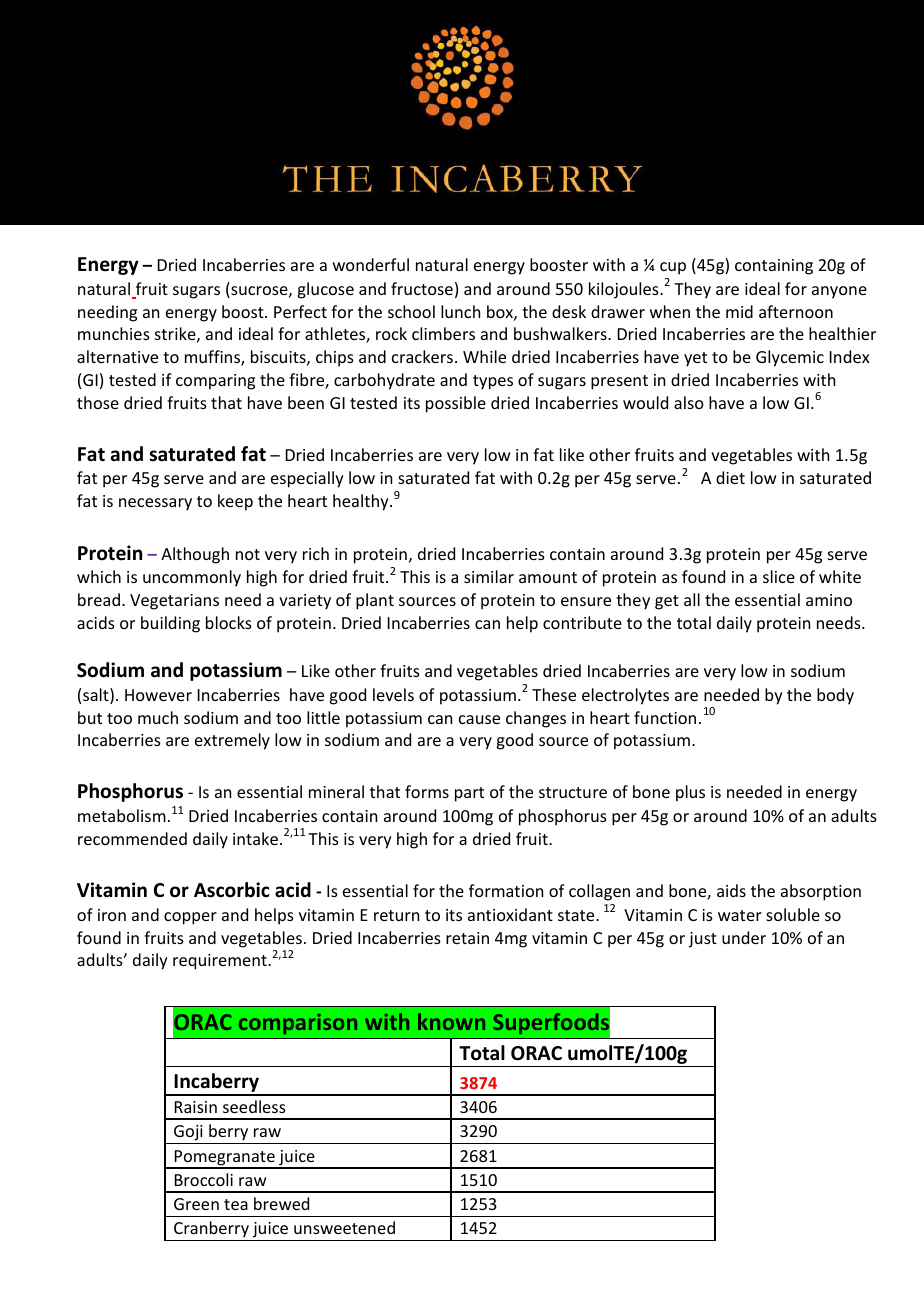  I want to click on plus, so click(690, 793).
